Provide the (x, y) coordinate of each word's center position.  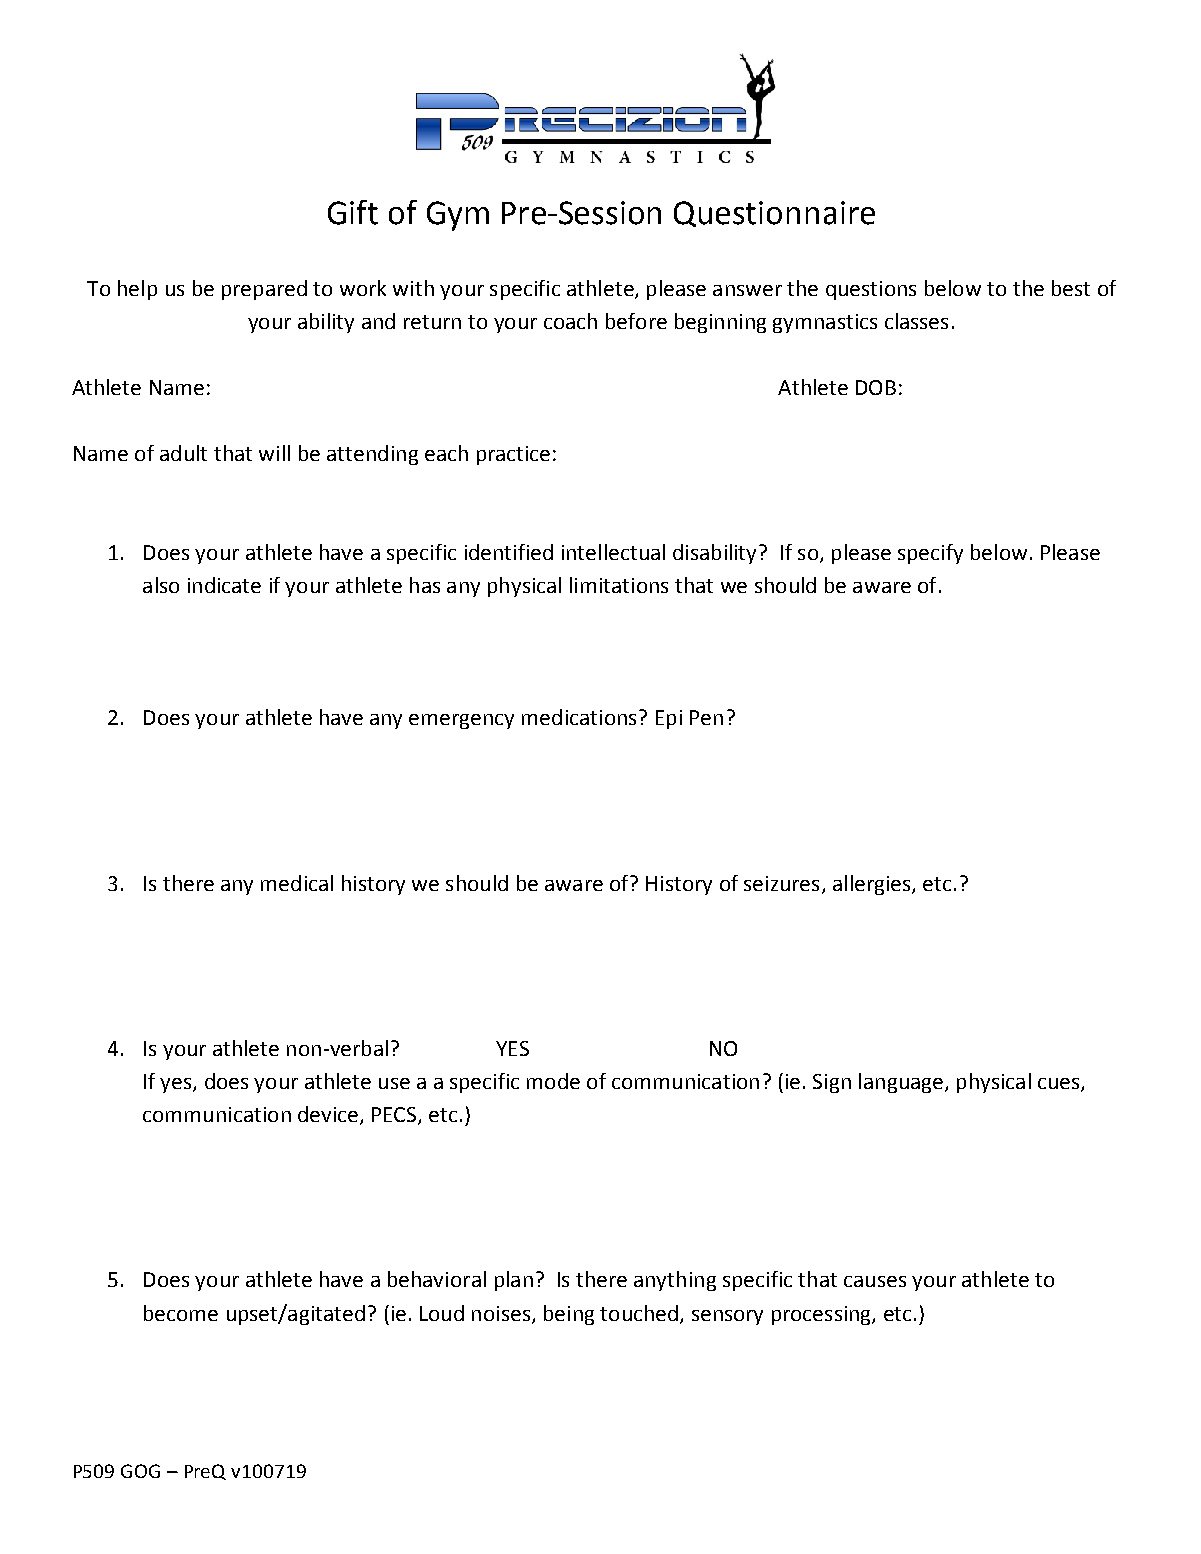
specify (930, 554)
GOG (140, 1471)
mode (553, 1081)
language (901, 1083)
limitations (619, 585)
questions (871, 290)
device (328, 1114)
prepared (264, 290)
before (636, 321)
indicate (224, 585)
